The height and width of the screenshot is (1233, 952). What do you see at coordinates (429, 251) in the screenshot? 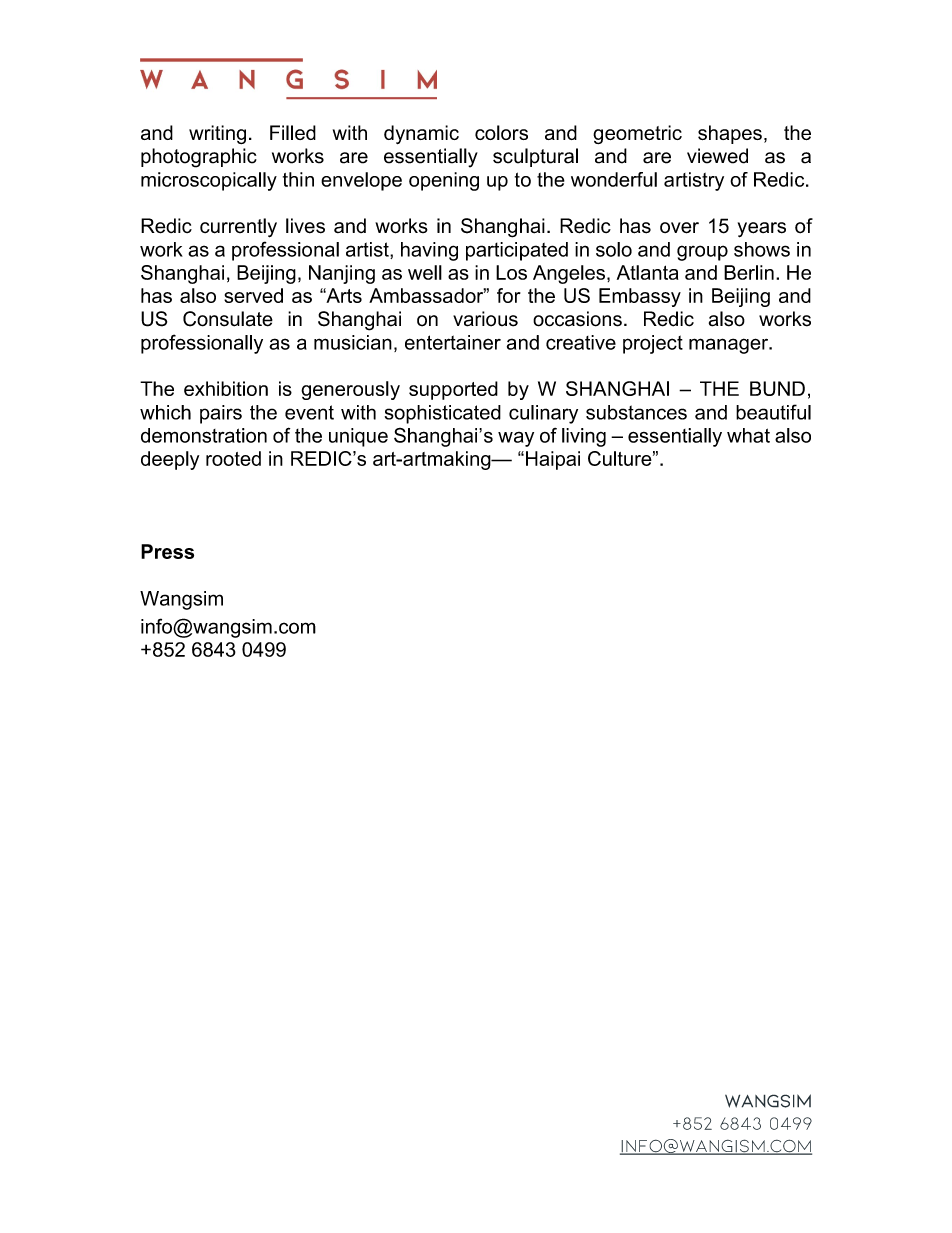
I see `having` at bounding box center [429, 251].
